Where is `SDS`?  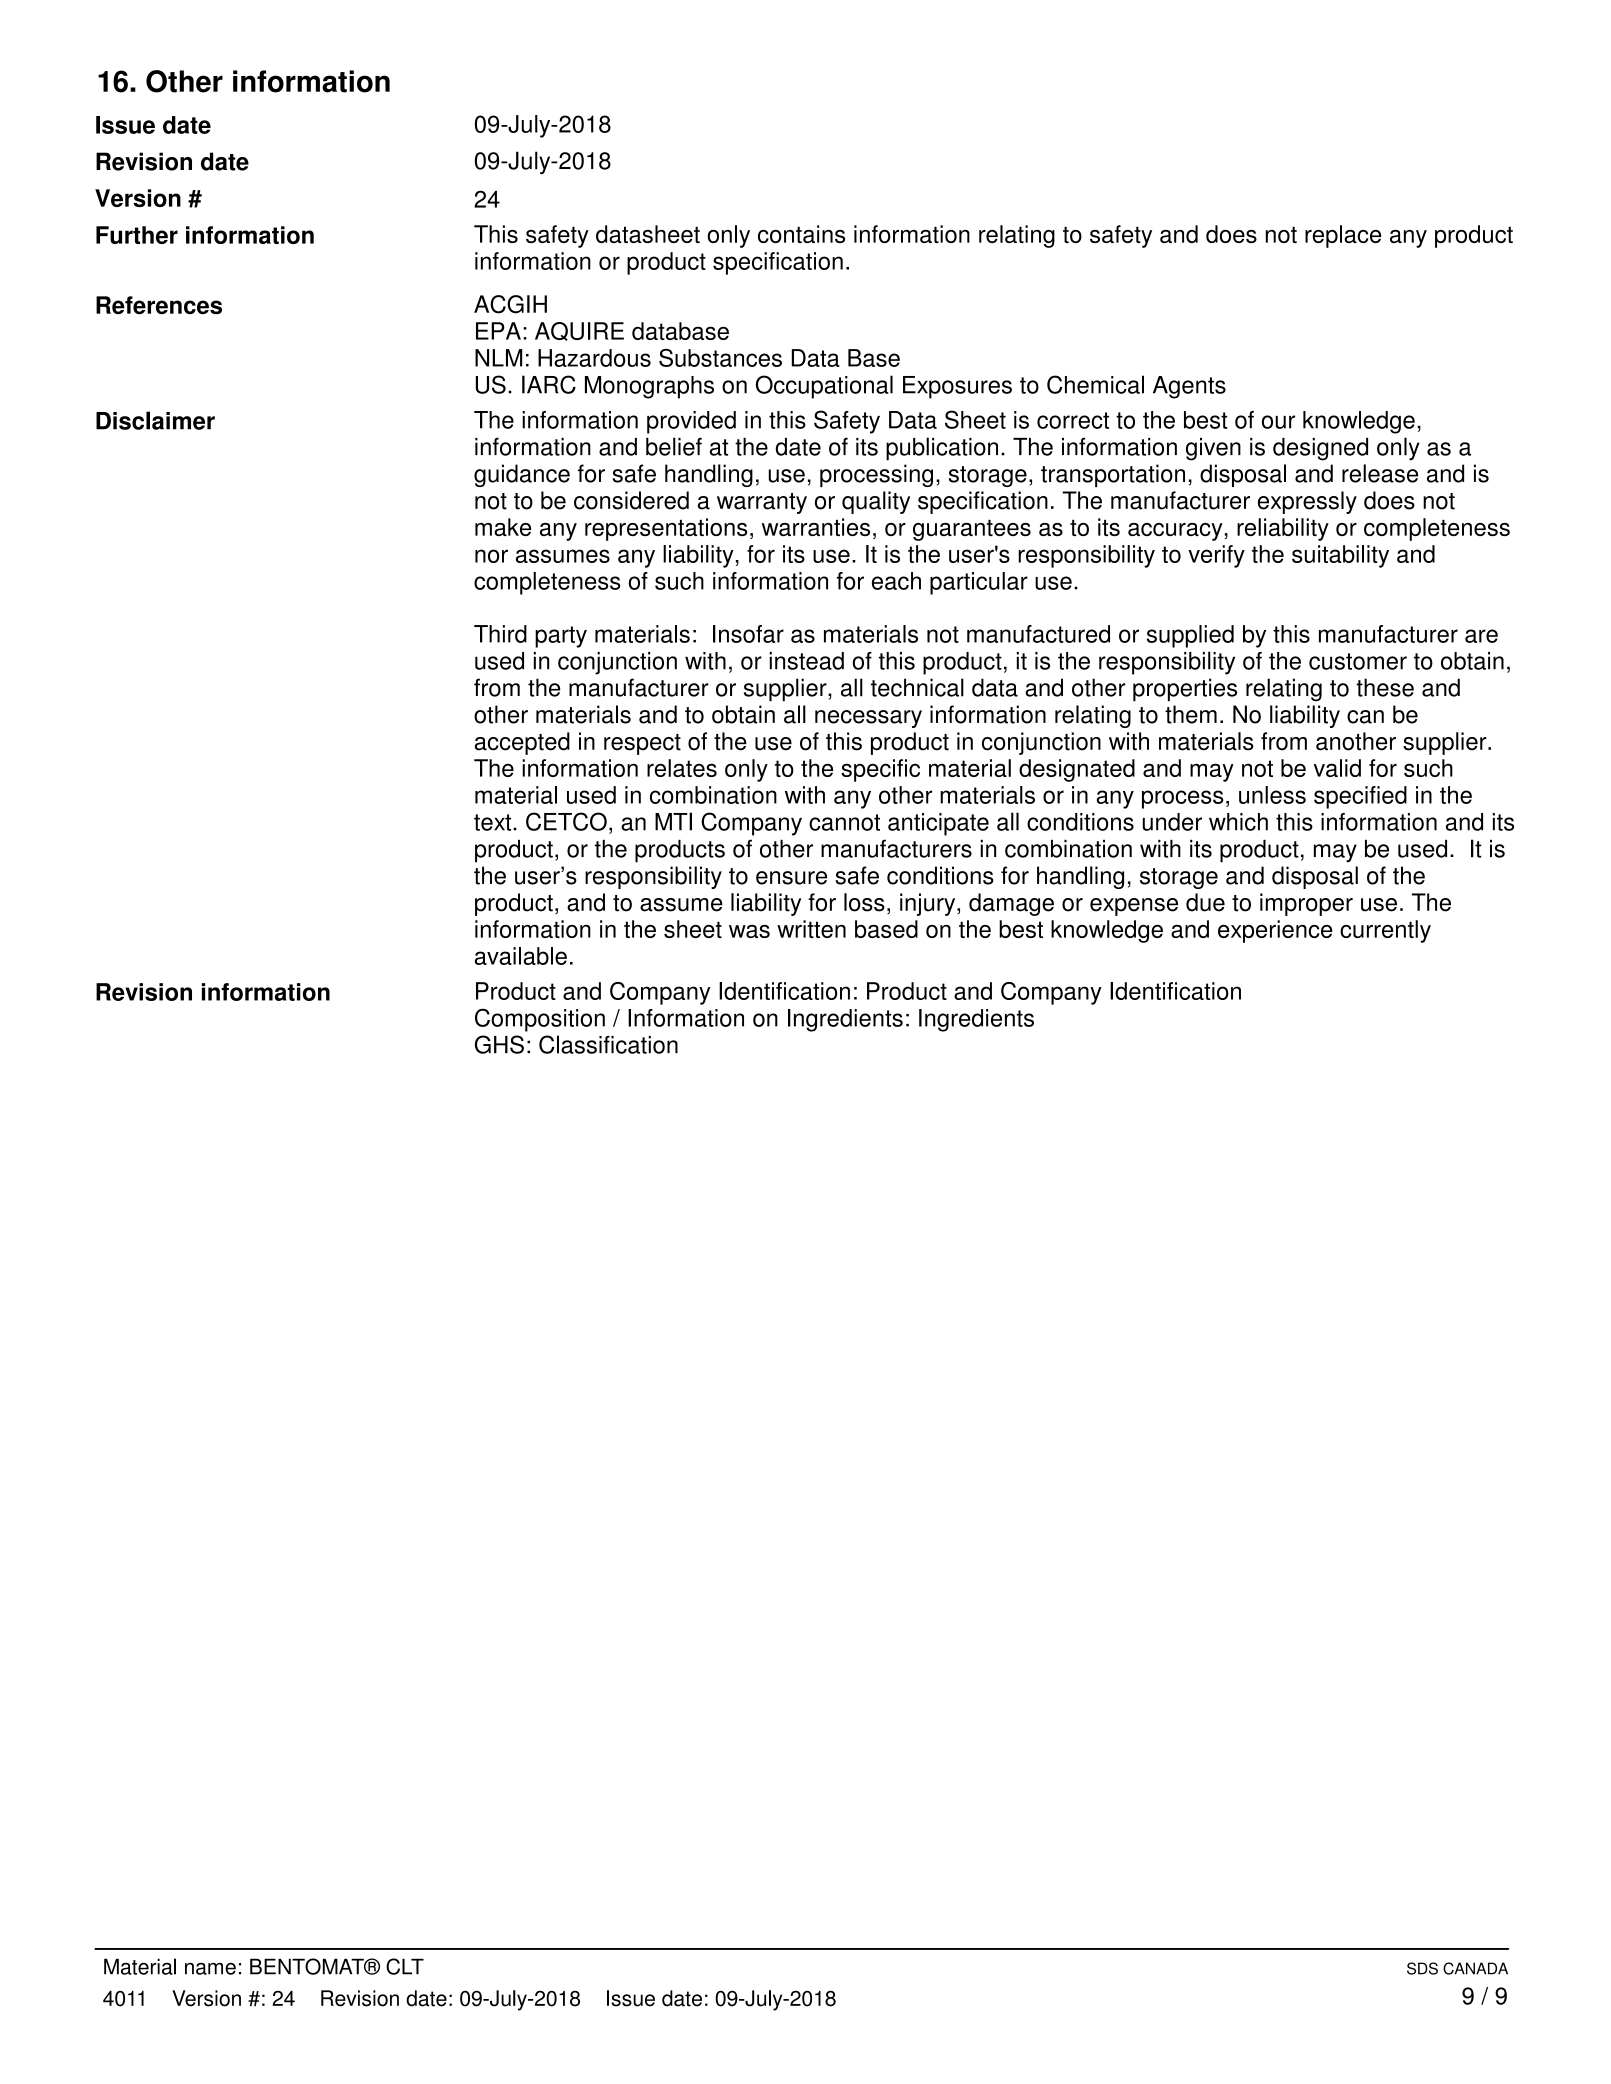
SDS is located at coordinates (1422, 1968).
